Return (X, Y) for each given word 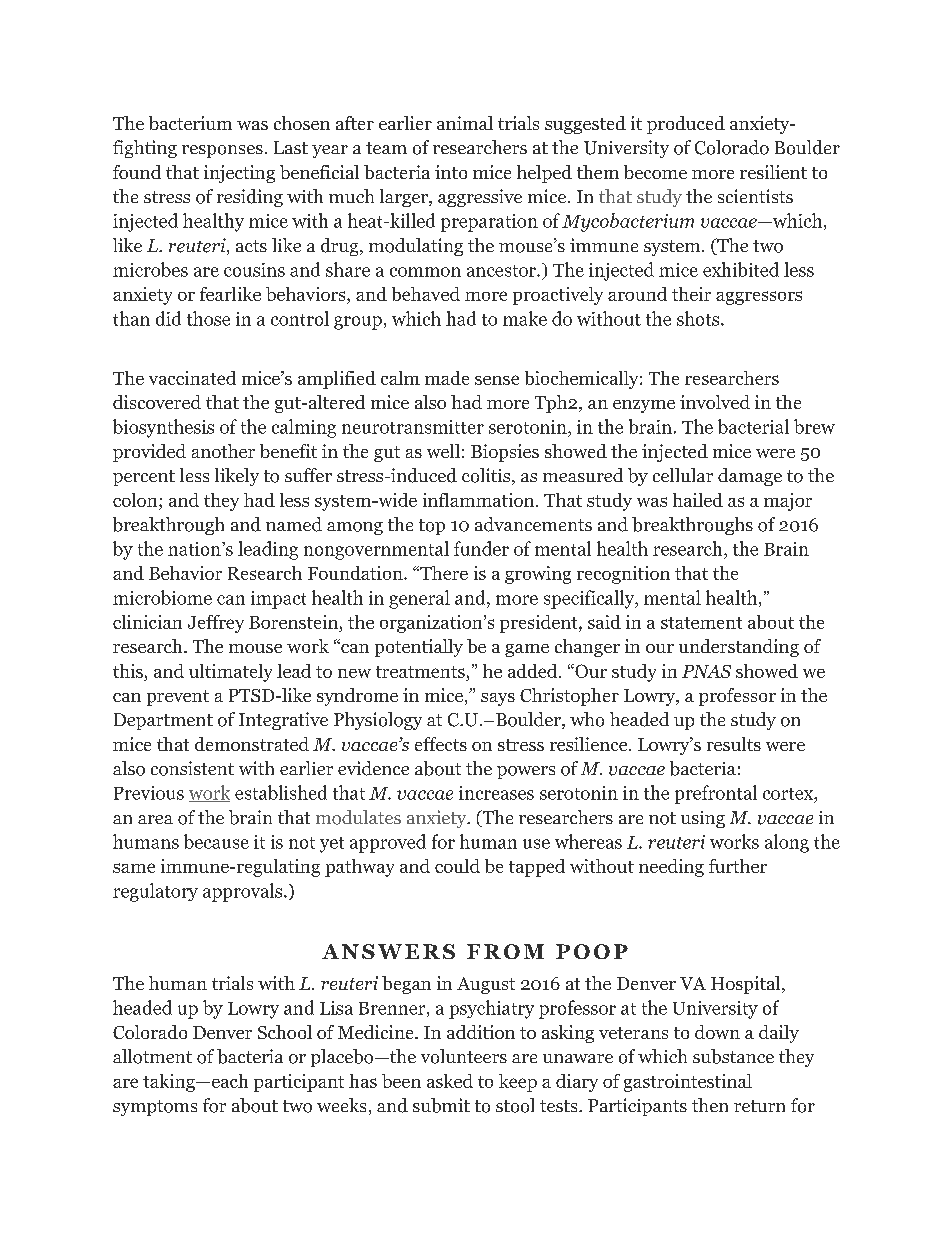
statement (701, 623)
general (419, 599)
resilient (773, 172)
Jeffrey (216, 624)
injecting (239, 174)
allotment (152, 1056)
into (451, 172)
